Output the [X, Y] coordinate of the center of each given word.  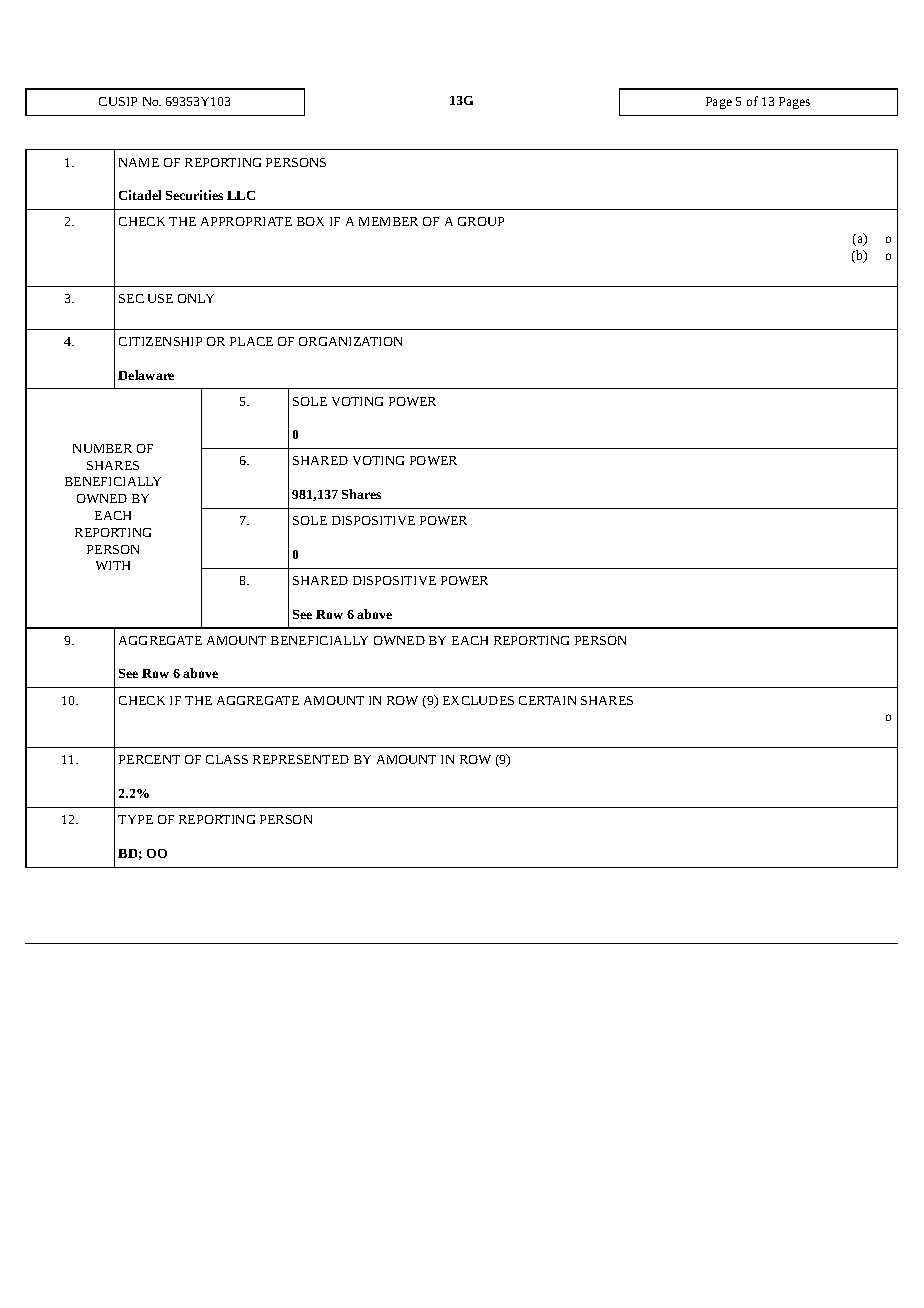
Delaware [146, 375]
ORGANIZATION [350, 341]
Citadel [140, 195]
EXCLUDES [478, 700]
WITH [113, 565]
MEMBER [388, 221]
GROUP [481, 221]
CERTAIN [547, 700]
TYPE [135, 819]
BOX [310, 221]
